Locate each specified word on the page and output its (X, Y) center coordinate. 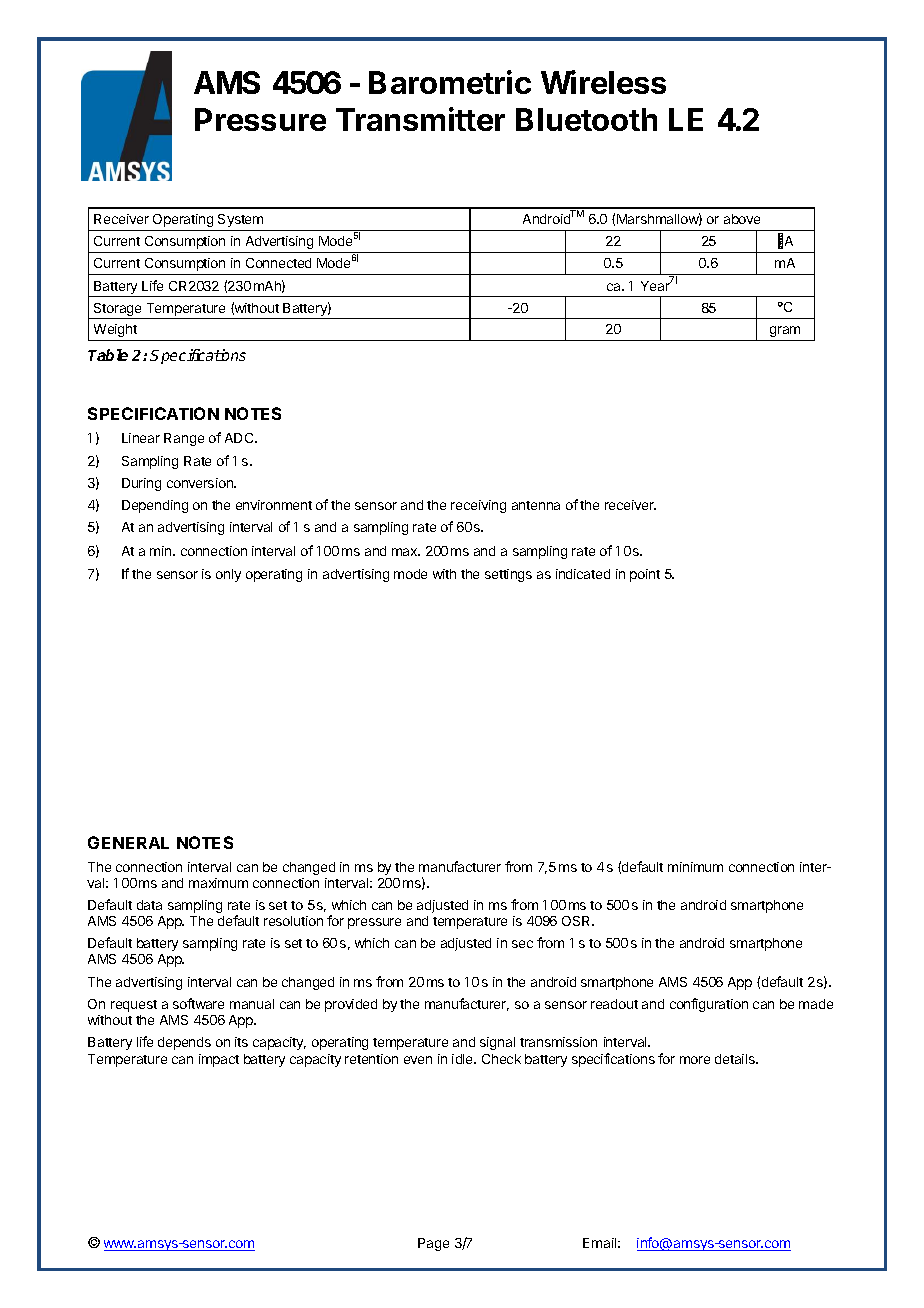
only (228, 575)
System (240, 220)
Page (433, 1244)
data (149, 905)
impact (219, 1060)
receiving (478, 506)
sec (522, 944)
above (742, 219)
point (645, 575)
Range (184, 439)
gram (785, 333)
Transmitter (420, 119)
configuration (709, 1005)
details (736, 1059)
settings (508, 575)
